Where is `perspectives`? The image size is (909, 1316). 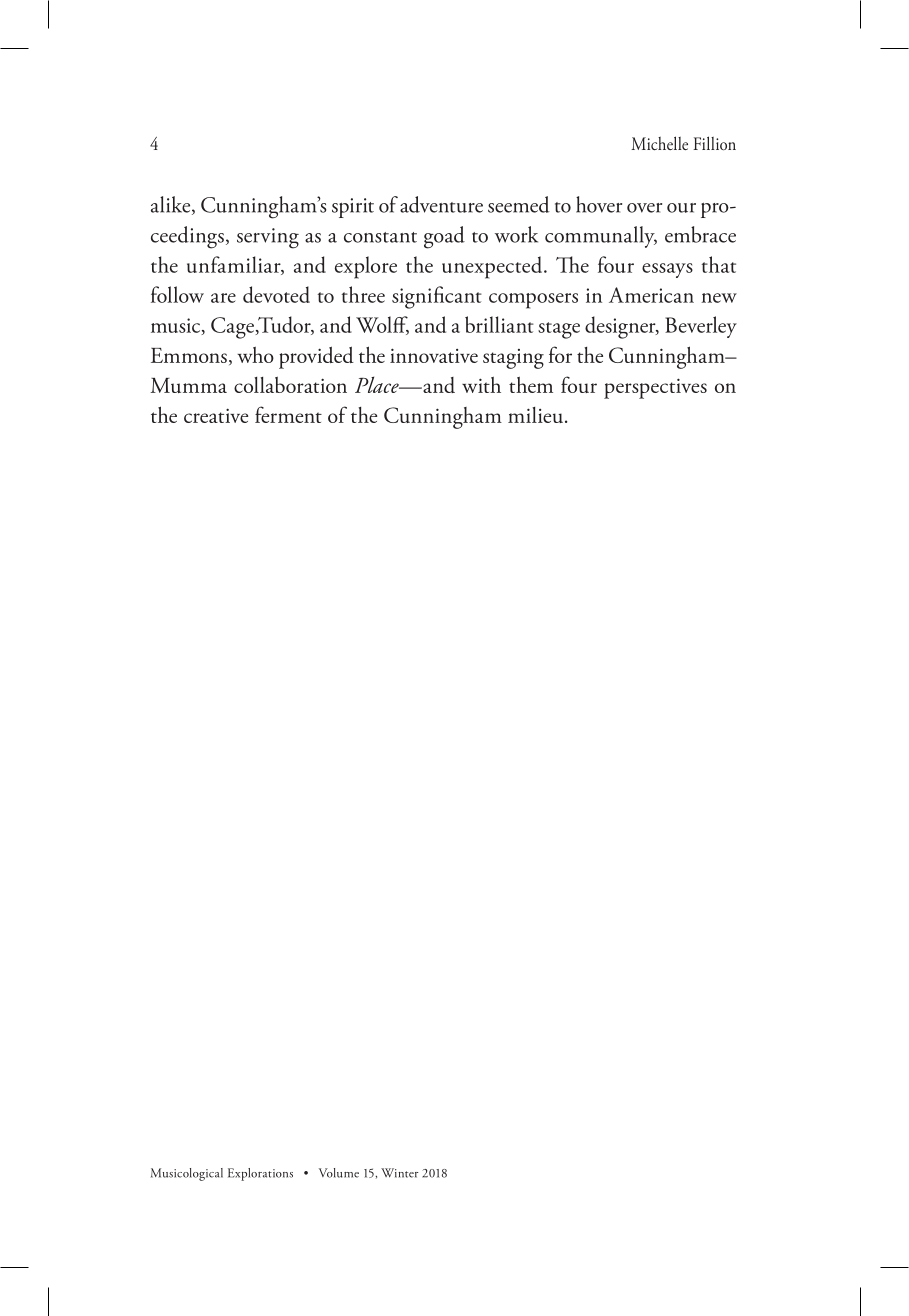
perspectives is located at coordinates (655, 388).
